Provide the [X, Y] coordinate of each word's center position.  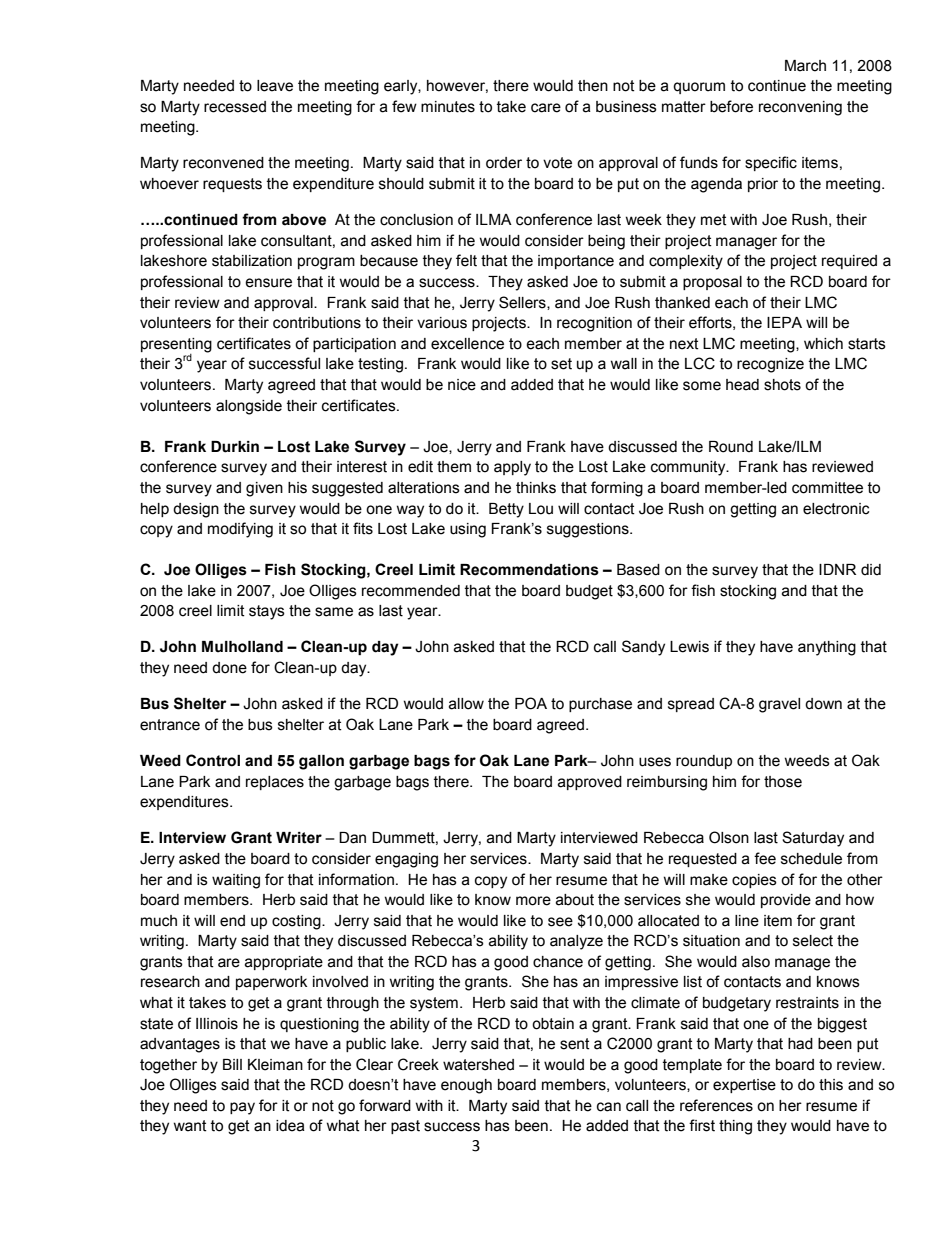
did [871, 569]
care [546, 108]
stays [267, 612]
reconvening [800, 108]
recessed [235, 107]
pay [242, 1108]
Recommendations [529, 570]
